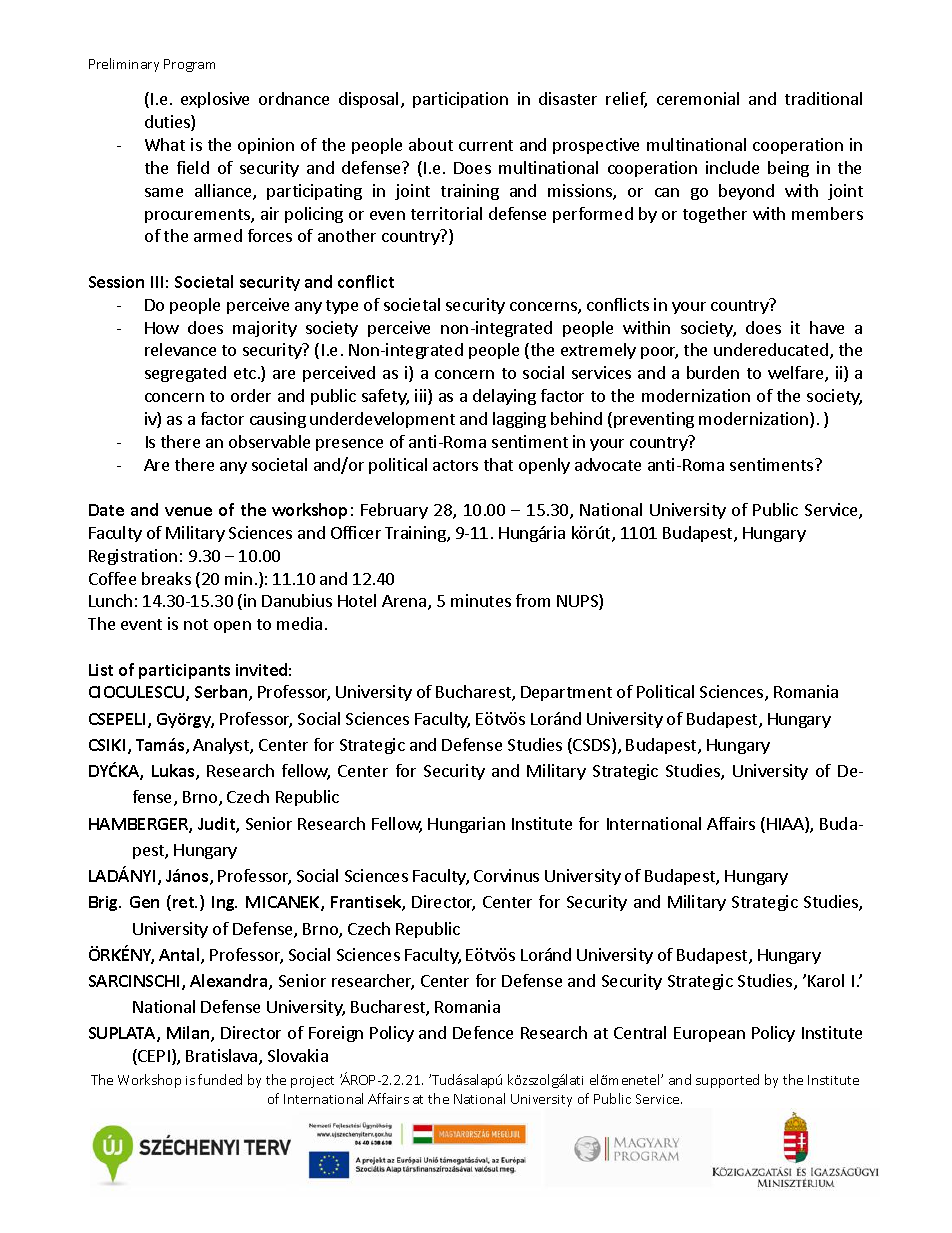 The image size is (952, 1233). I want to click on European, so click(709, 1034).
